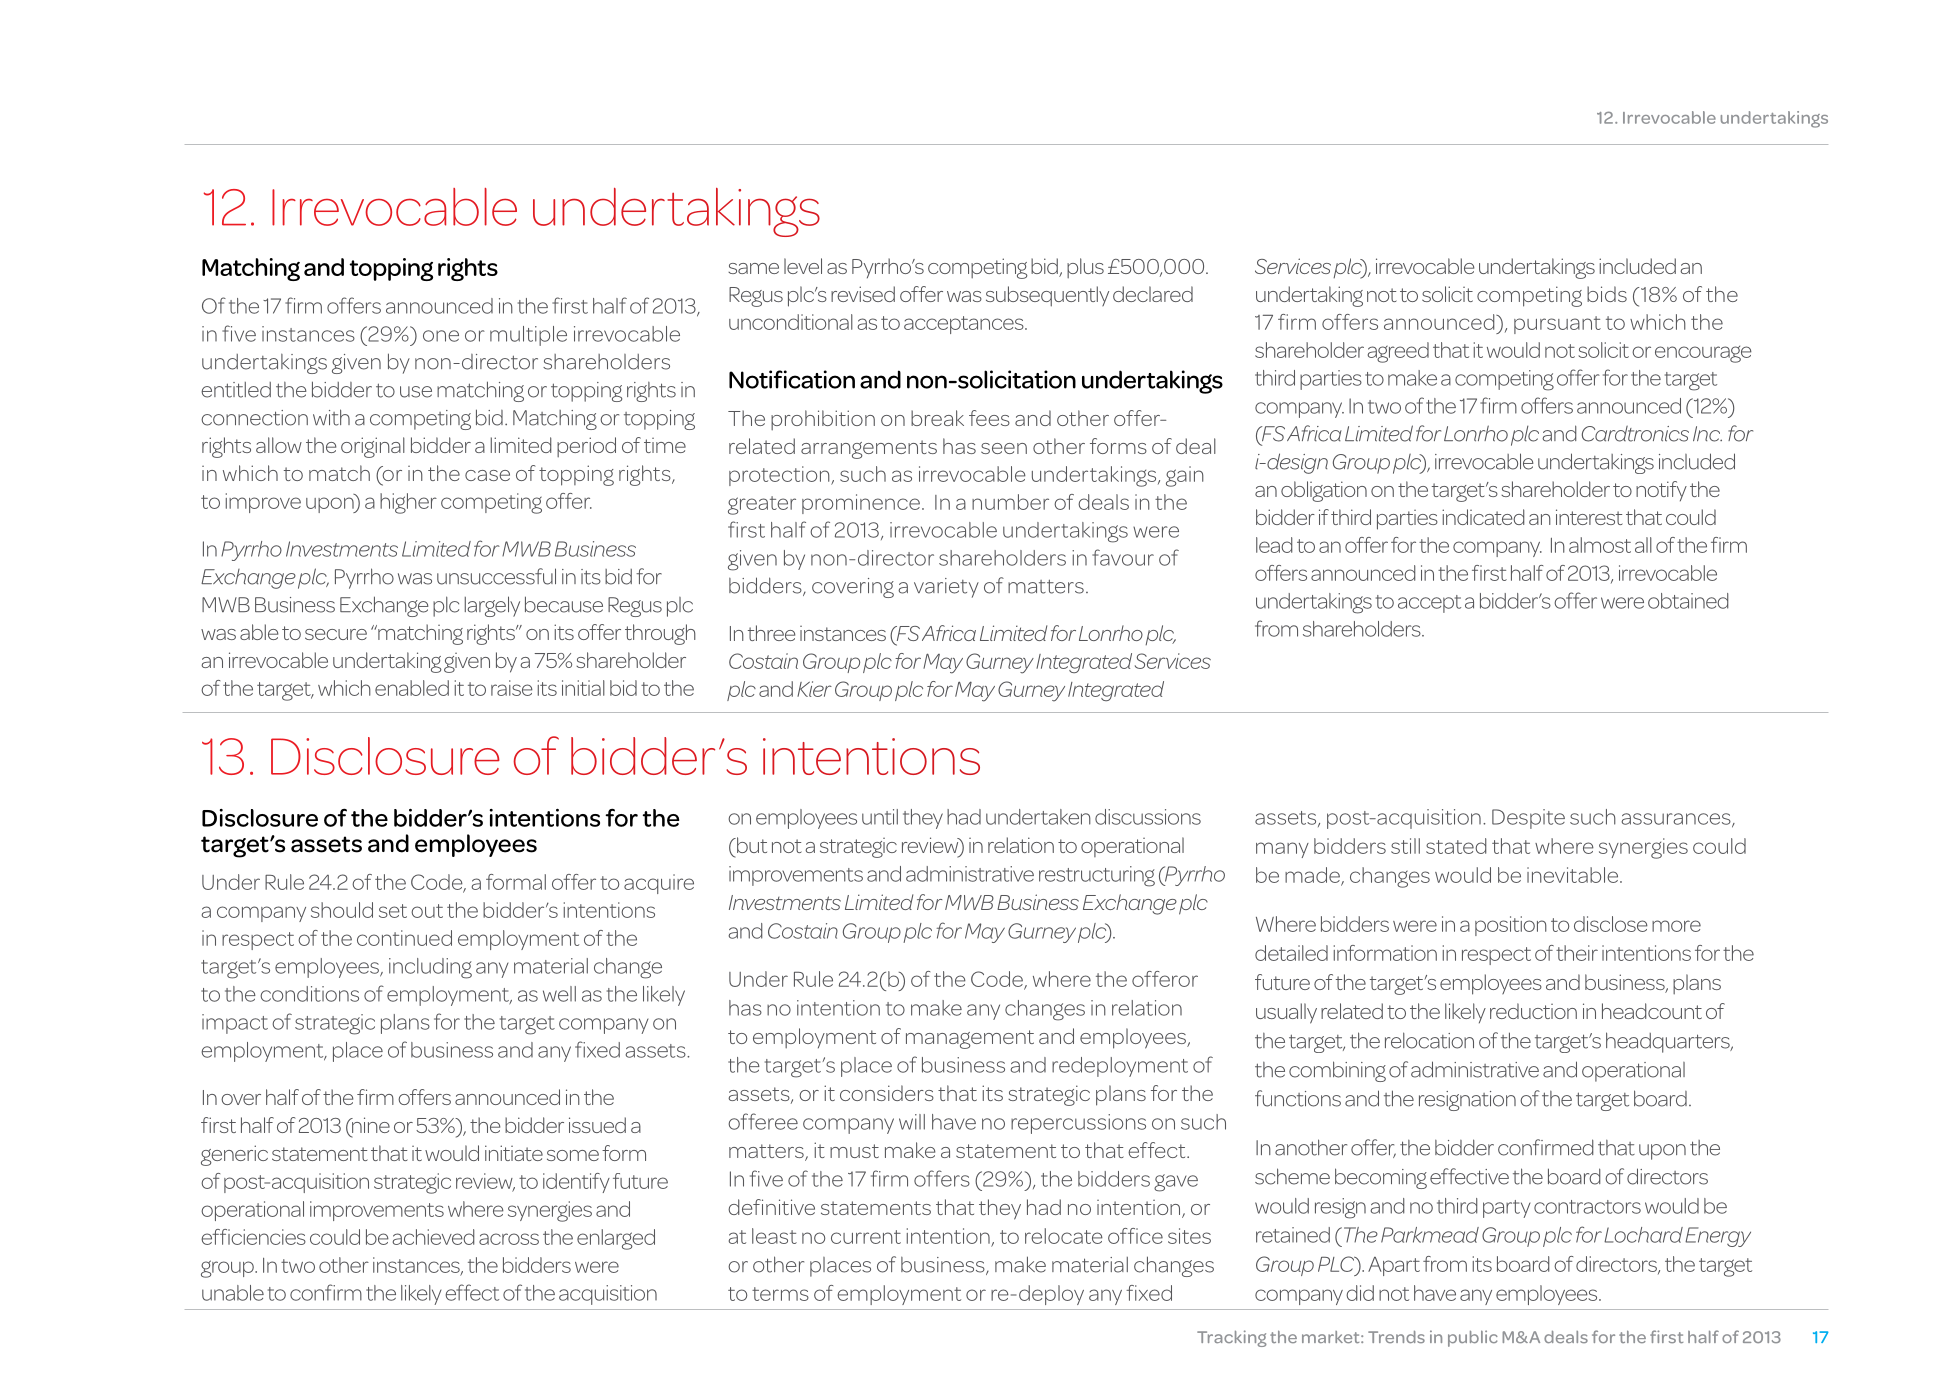  I want to click on variety, so click(946, 588).
